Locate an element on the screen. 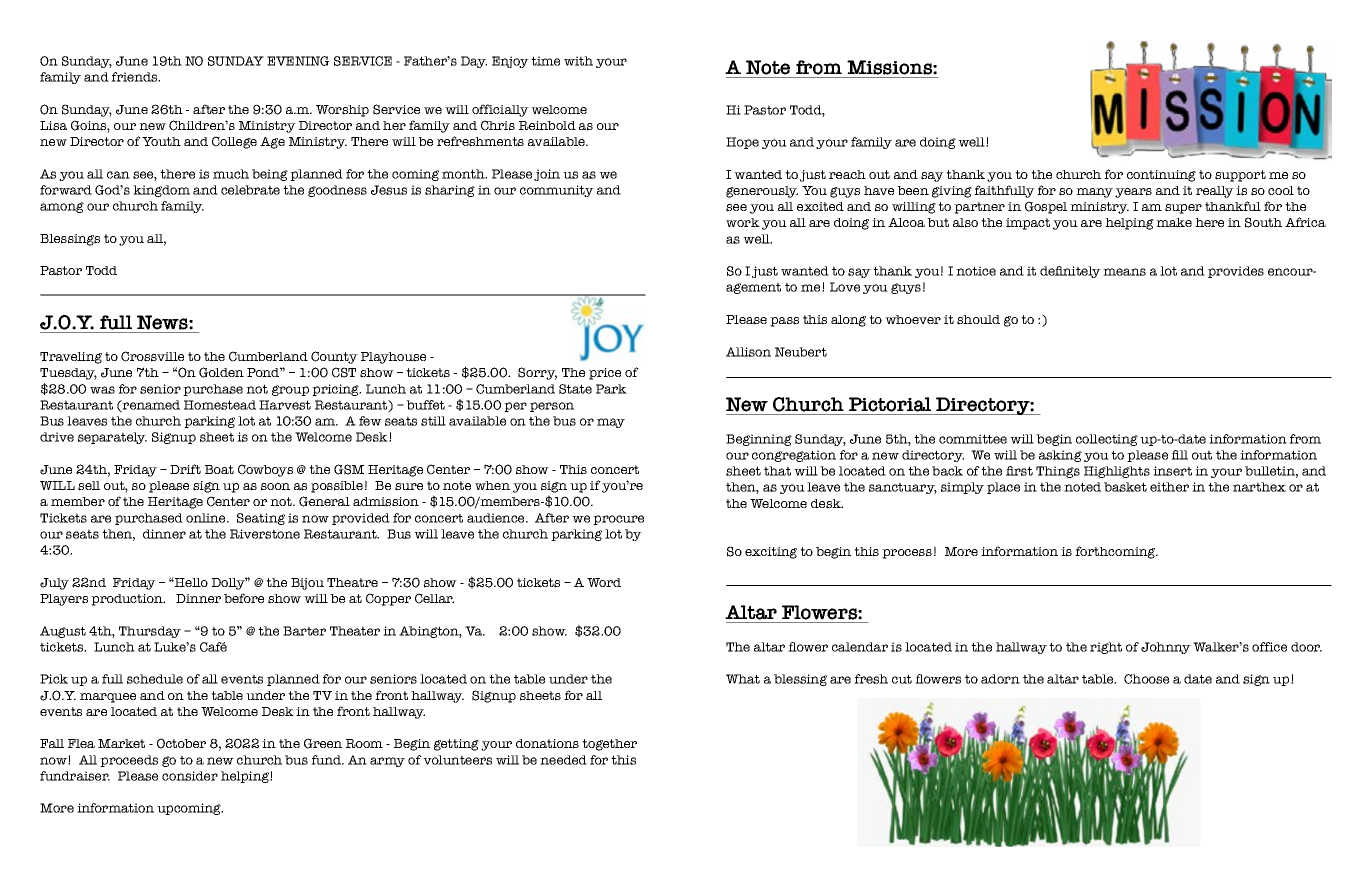 The image size is (1372, 887). together is located at coordinates (609, 745).
